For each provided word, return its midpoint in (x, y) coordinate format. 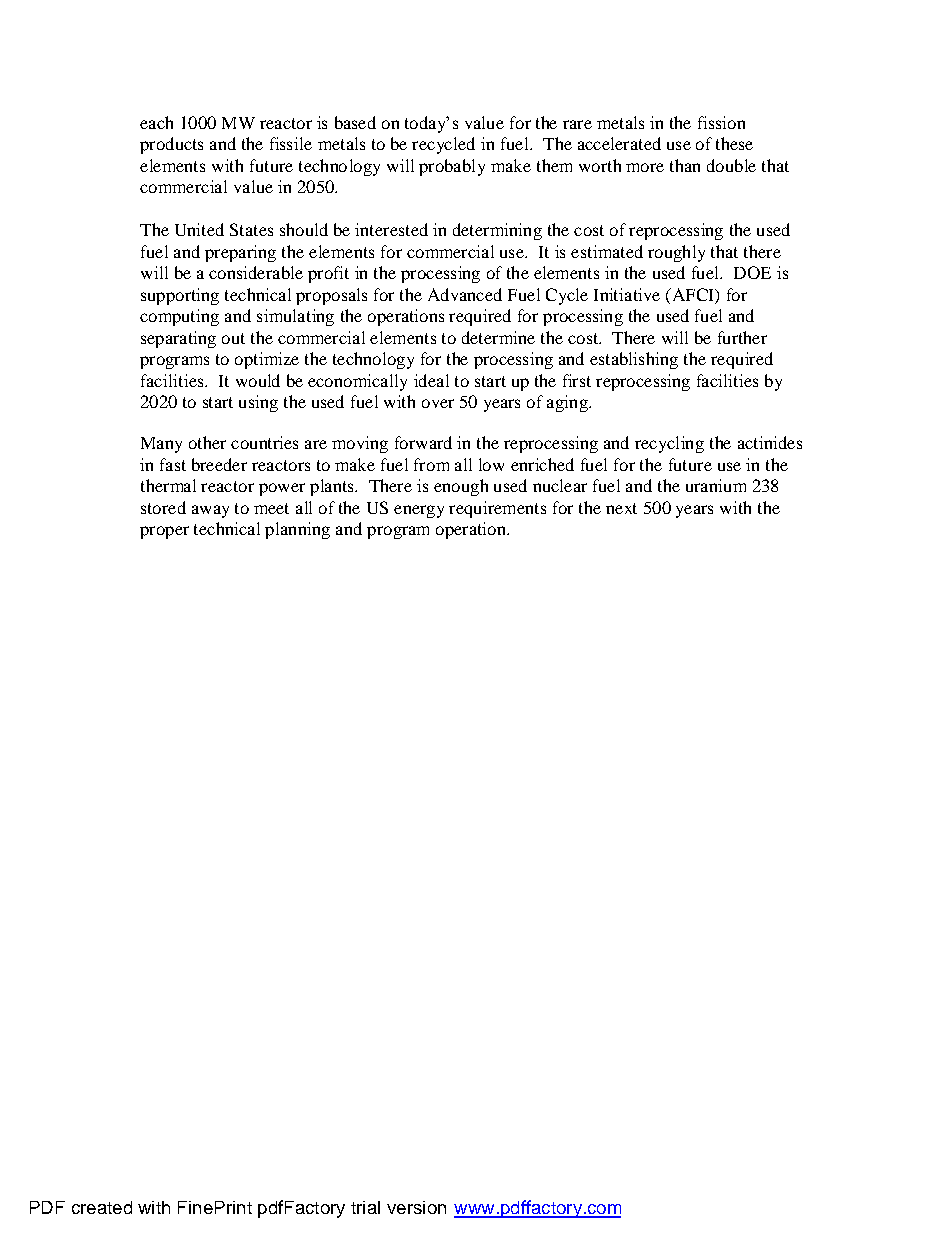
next (621, 508)
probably (452, 167)
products (171, 145)
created (102, 1207)
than (685, 165)
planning (297, 530)
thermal (168, 485)
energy (419, 511)
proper (164, 532)
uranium (716, 485)
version (416, 1207)
